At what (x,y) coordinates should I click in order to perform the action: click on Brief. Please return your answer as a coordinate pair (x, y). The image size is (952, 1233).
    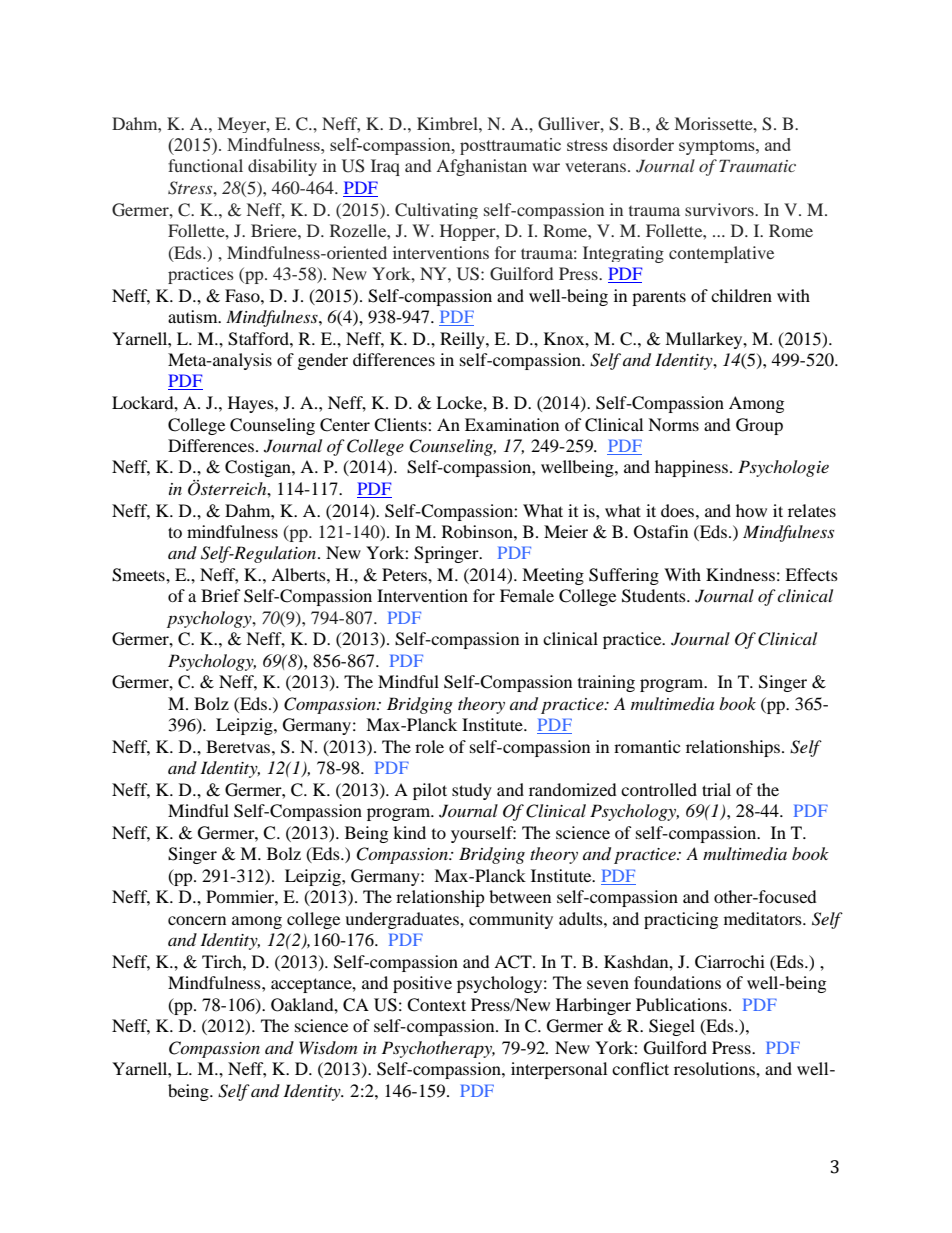
    Looking at the image, I should click on (221, 595).
